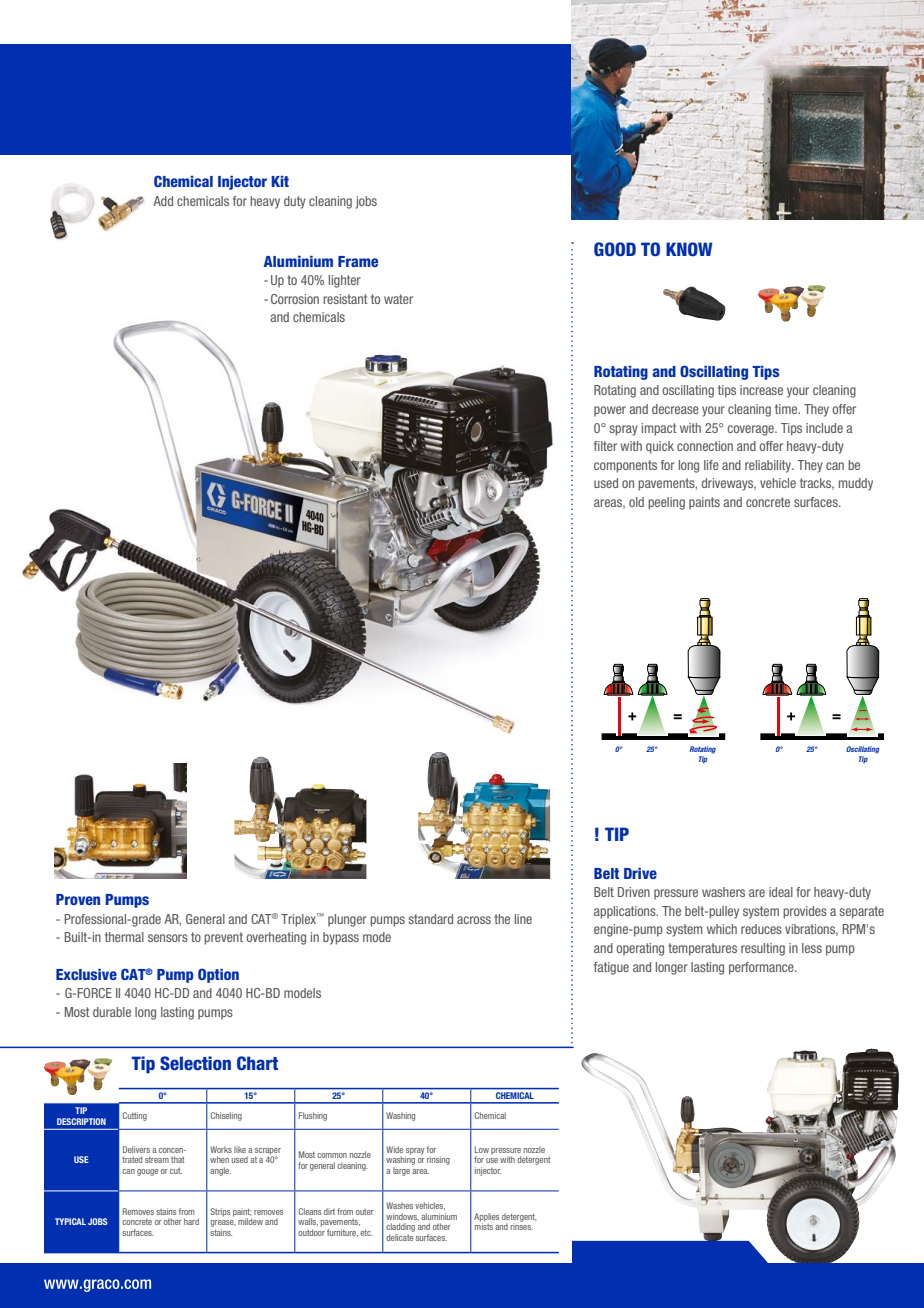 Image resolution: width=924 pixels, height=1308 pixels. What do you see at coordinates (280, 181) in the document?
I see `Kit` at bounding box center [280, 181].
